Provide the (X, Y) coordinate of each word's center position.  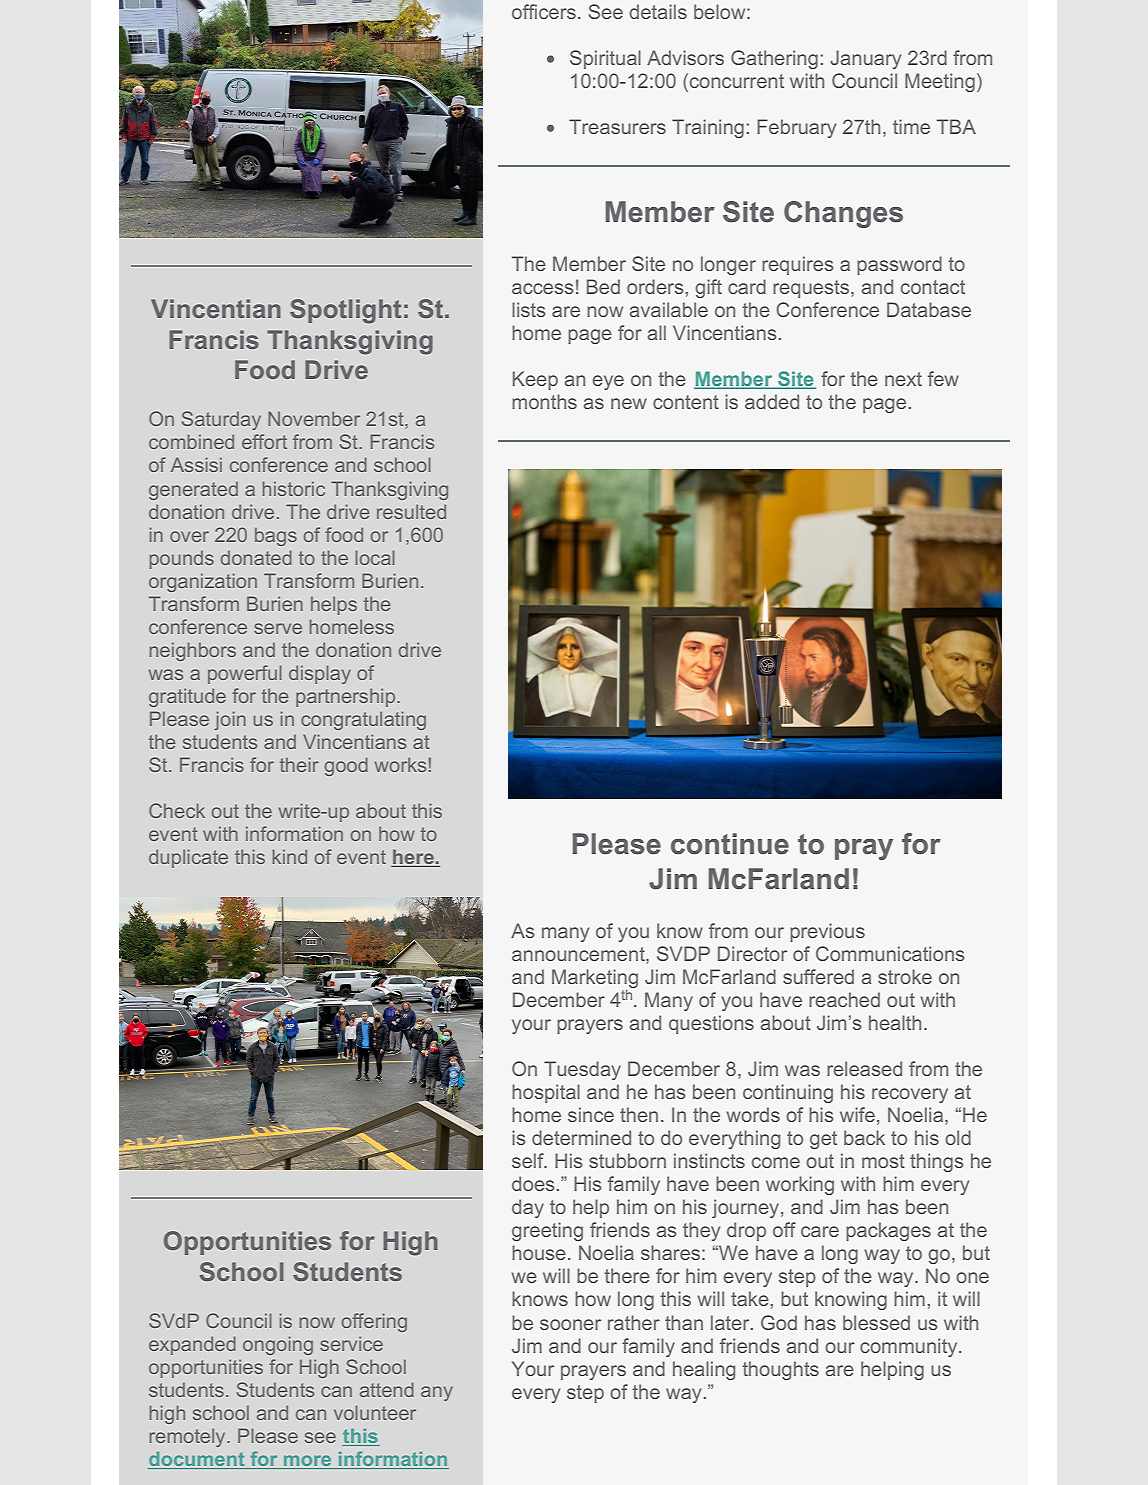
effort (264, 441)
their (299, 764)
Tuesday (582, 1070)
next (903, 379)
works (400, 764)
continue (730, 844)
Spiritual (605, 59)
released (864, 1068)
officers (544, 11)
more (308, 1462)
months (544, 401)
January (865, 59)
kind (290, 856)
